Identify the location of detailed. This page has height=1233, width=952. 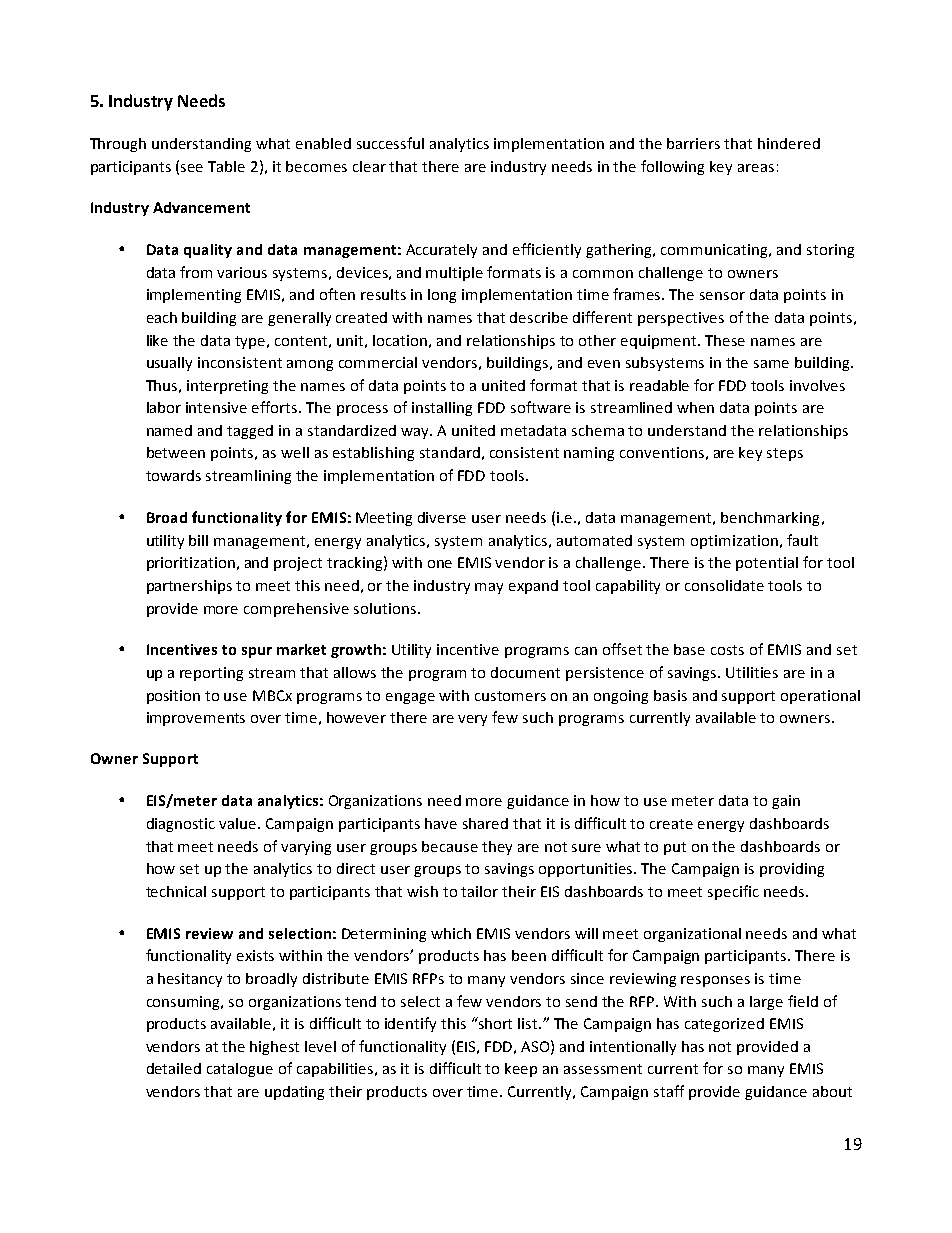
(174, 1068).
